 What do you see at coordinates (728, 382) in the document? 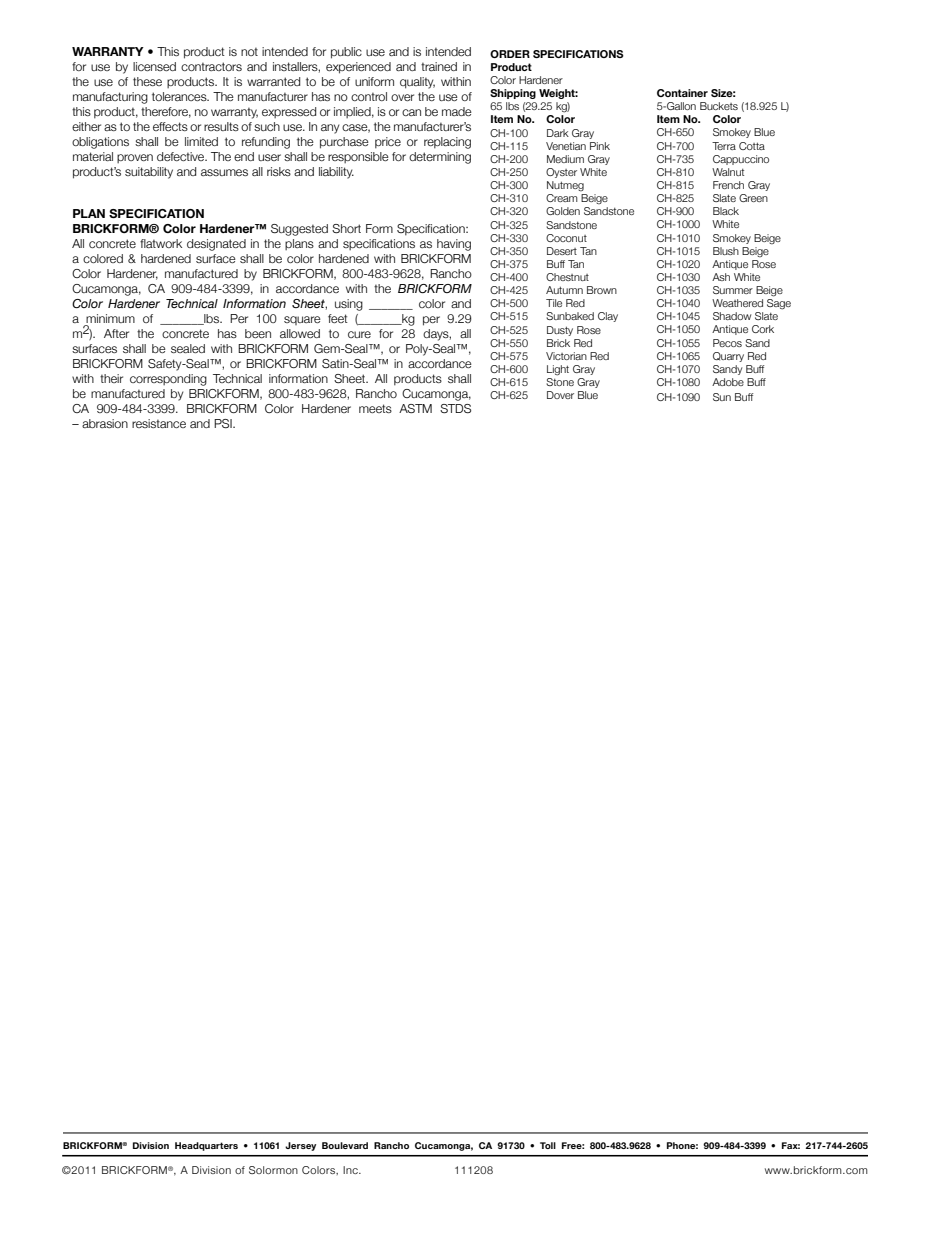
I see `Adobe` at bounding box center [728, 382].
